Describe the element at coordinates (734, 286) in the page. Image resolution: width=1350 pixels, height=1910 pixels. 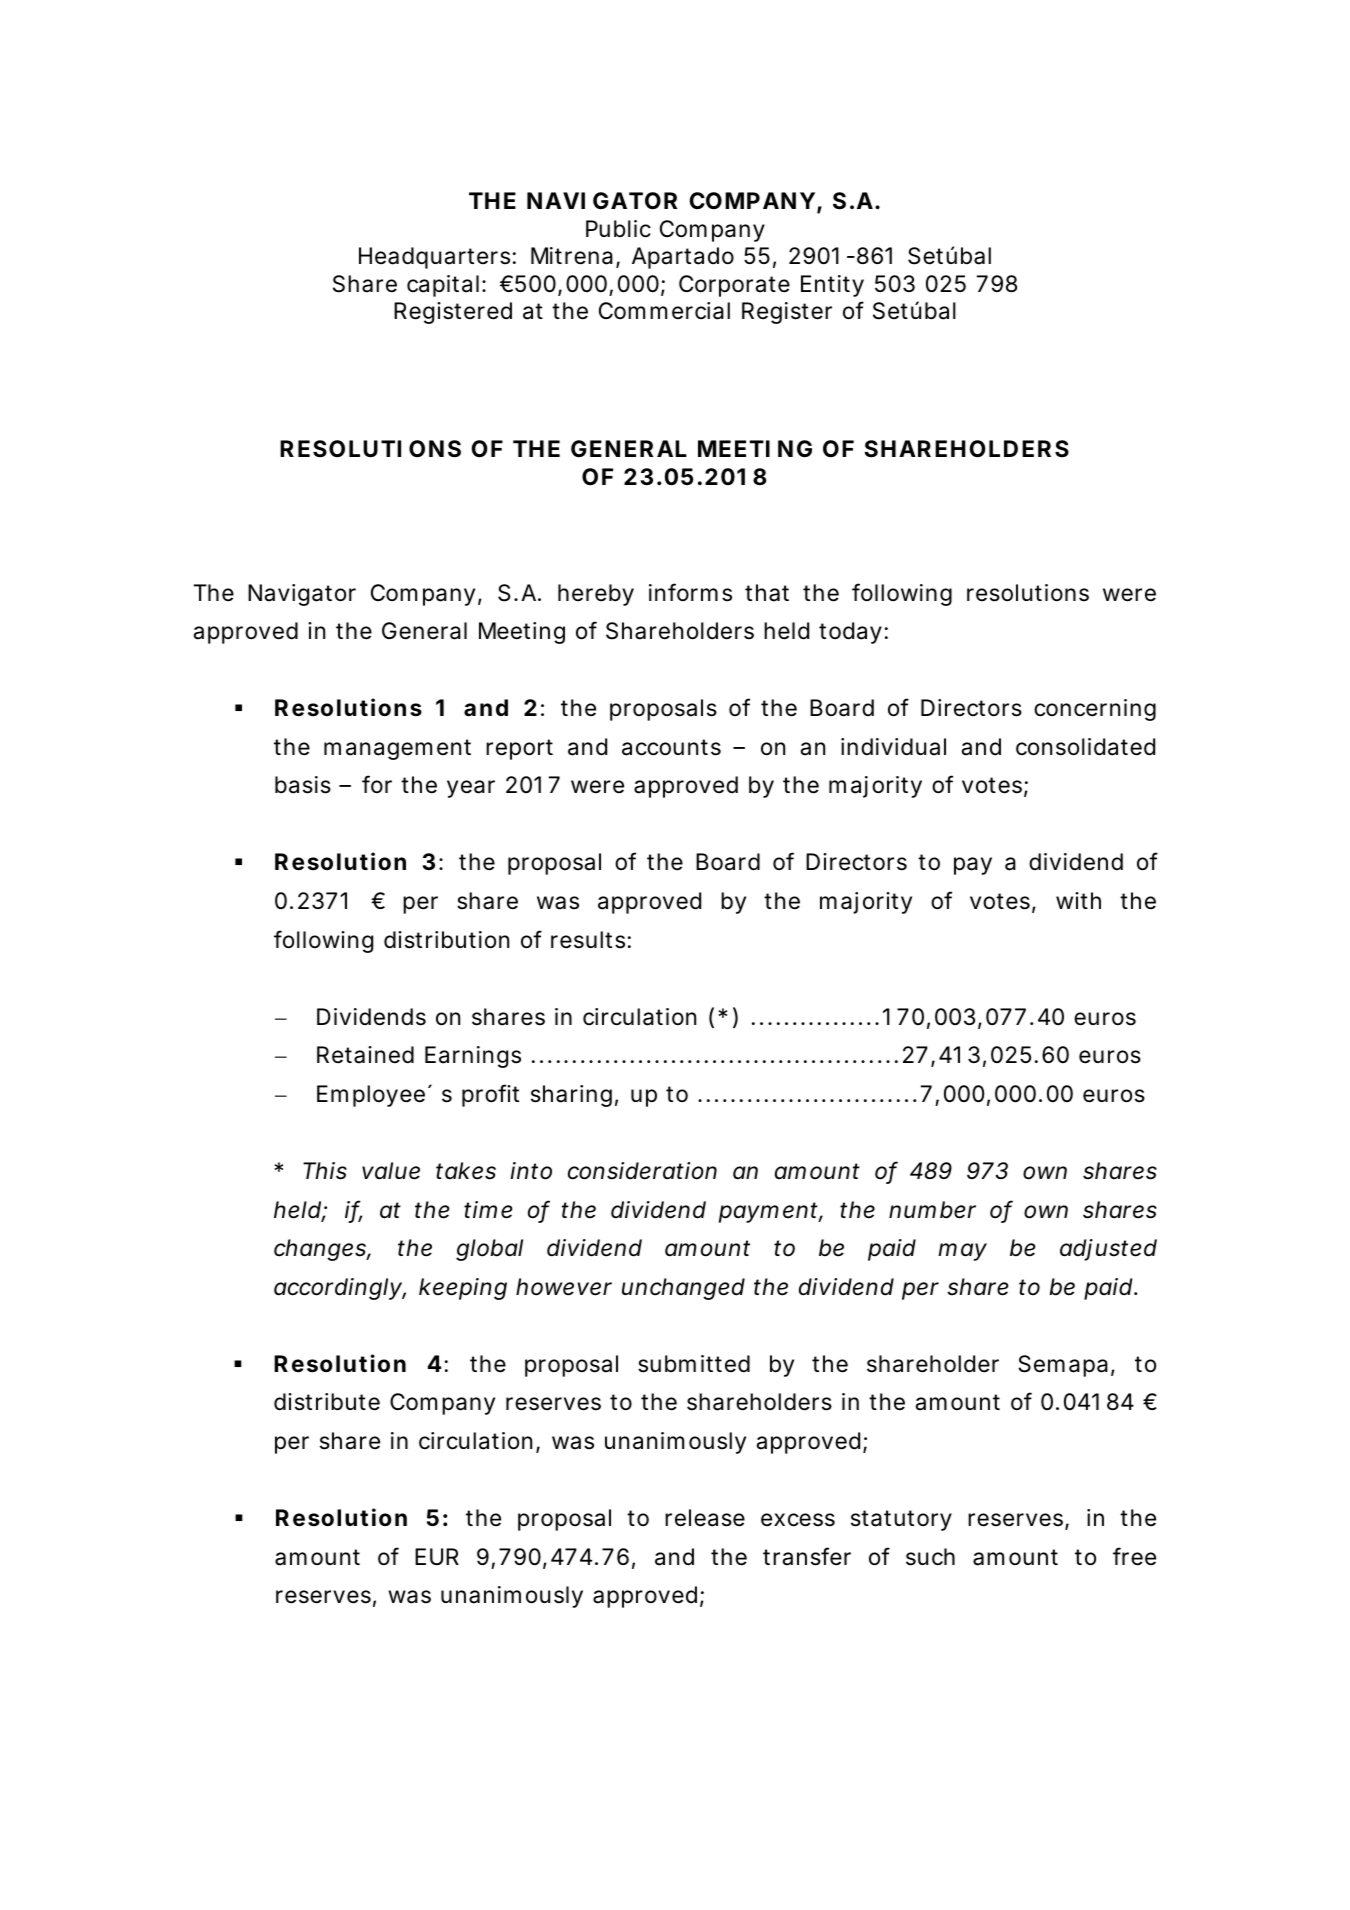
I see `Corporate` at that location.
